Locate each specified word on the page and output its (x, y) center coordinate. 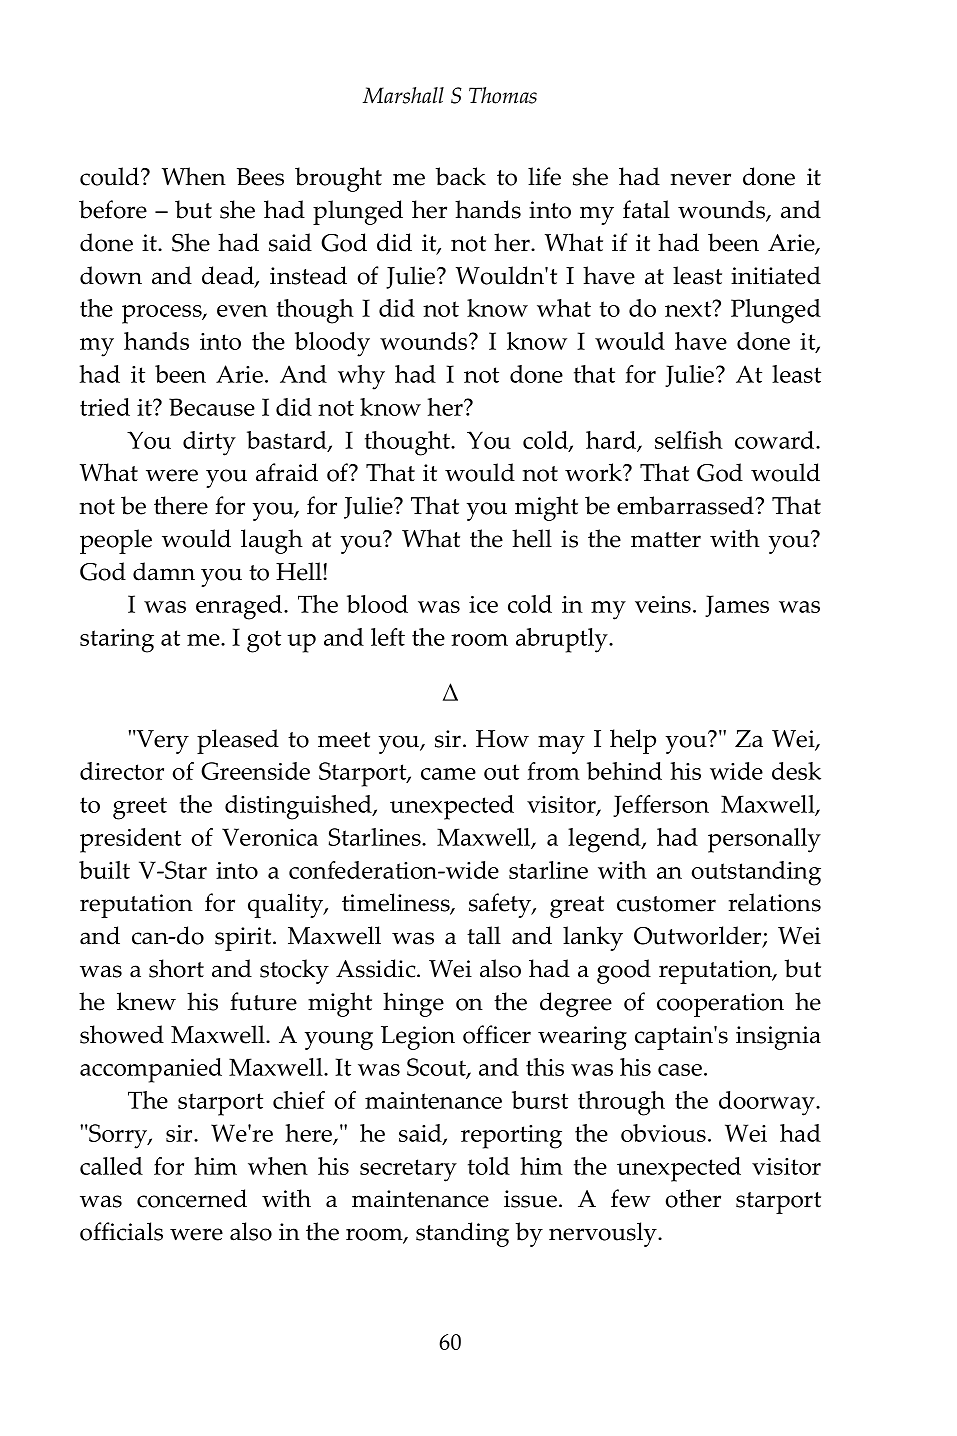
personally (764, 840)
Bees (260, 177)
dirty (209, 443)
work (594, 472)
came (448, 774)
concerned (192, 1198)
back (461, 176)
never (701, 179)
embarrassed (686, 505)
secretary (408, 1170)
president (130, 840)
